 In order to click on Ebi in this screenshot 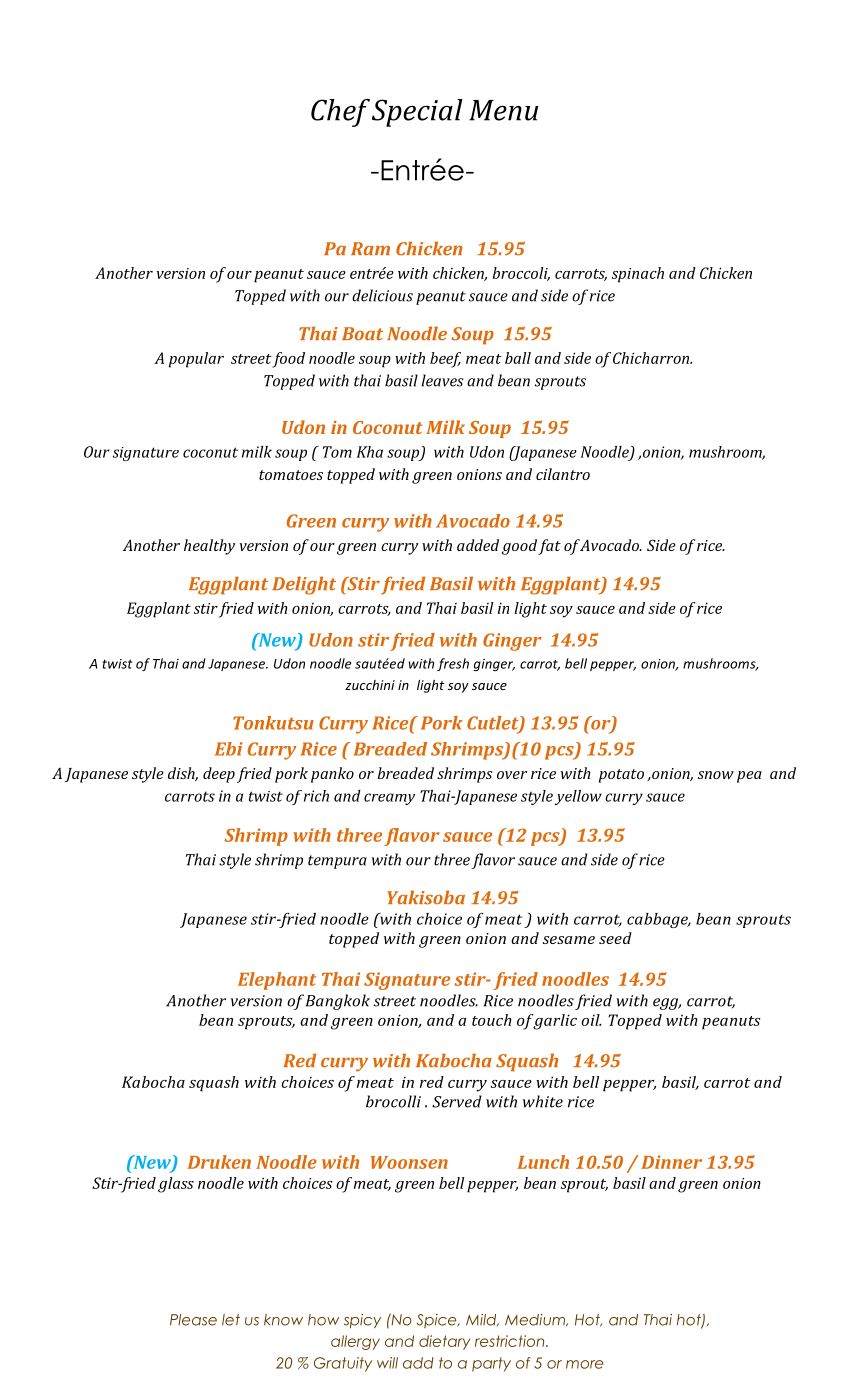, I will do `click(229, 749)`.
